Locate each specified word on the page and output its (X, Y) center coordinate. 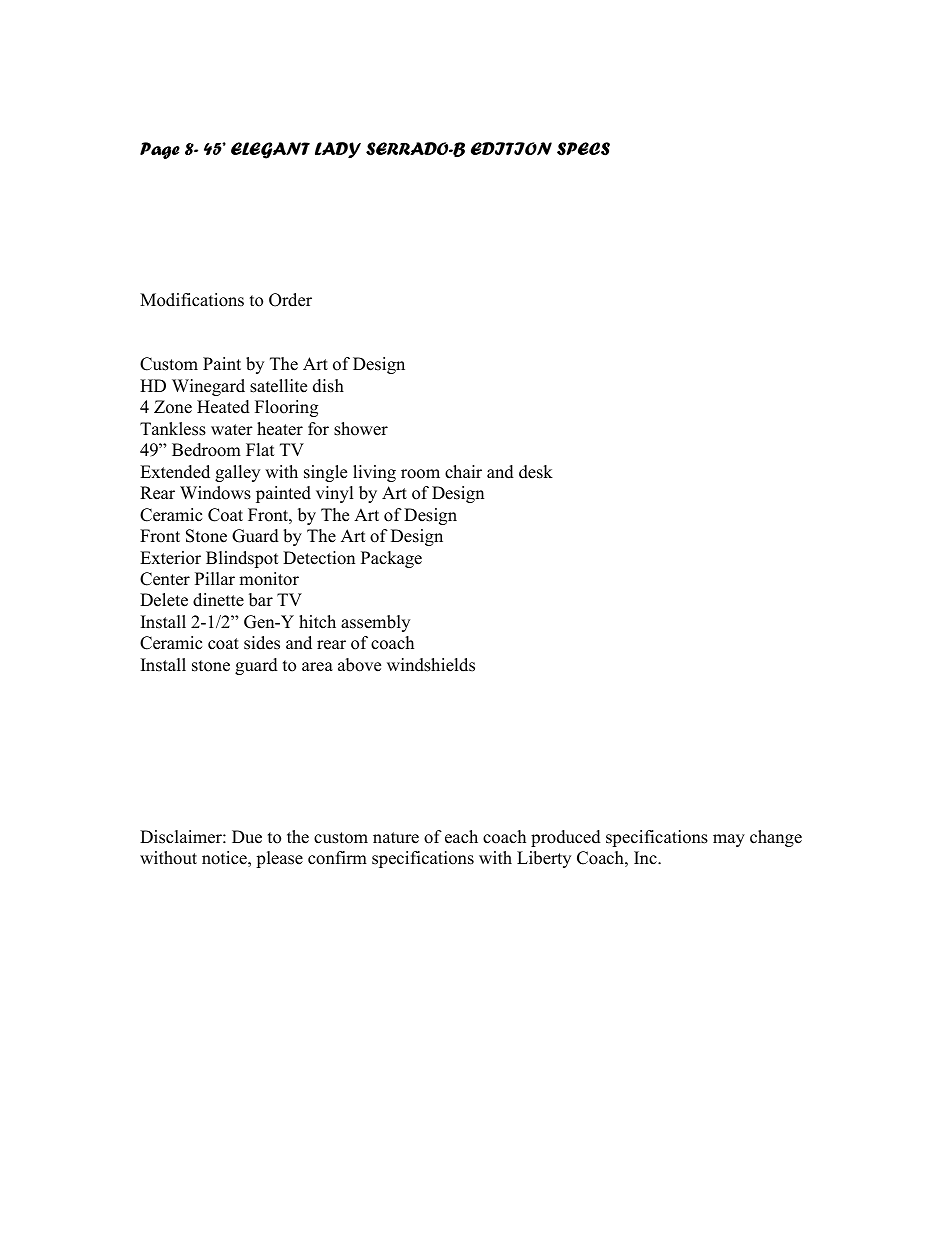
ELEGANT (270, 150)
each (461, 837)
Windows (215, 493)
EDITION (511, 148)
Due (247, 837)
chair (463, 472)
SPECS (583, 149)
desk (536, 472)
